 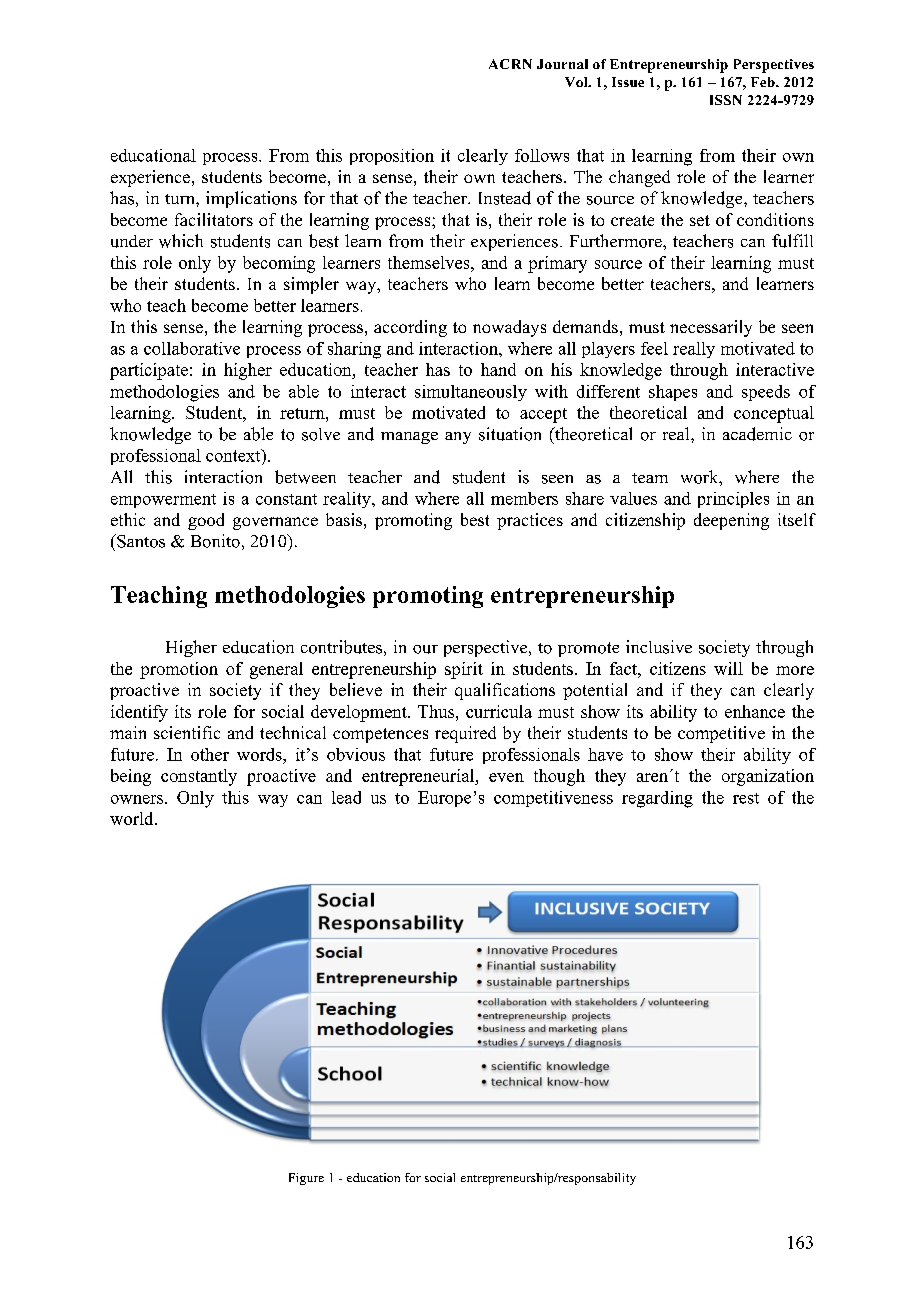 What do you see at coordinates (306, 1179) in the screenshot?
I see `Figure` at bounding box center [306, 1179].
